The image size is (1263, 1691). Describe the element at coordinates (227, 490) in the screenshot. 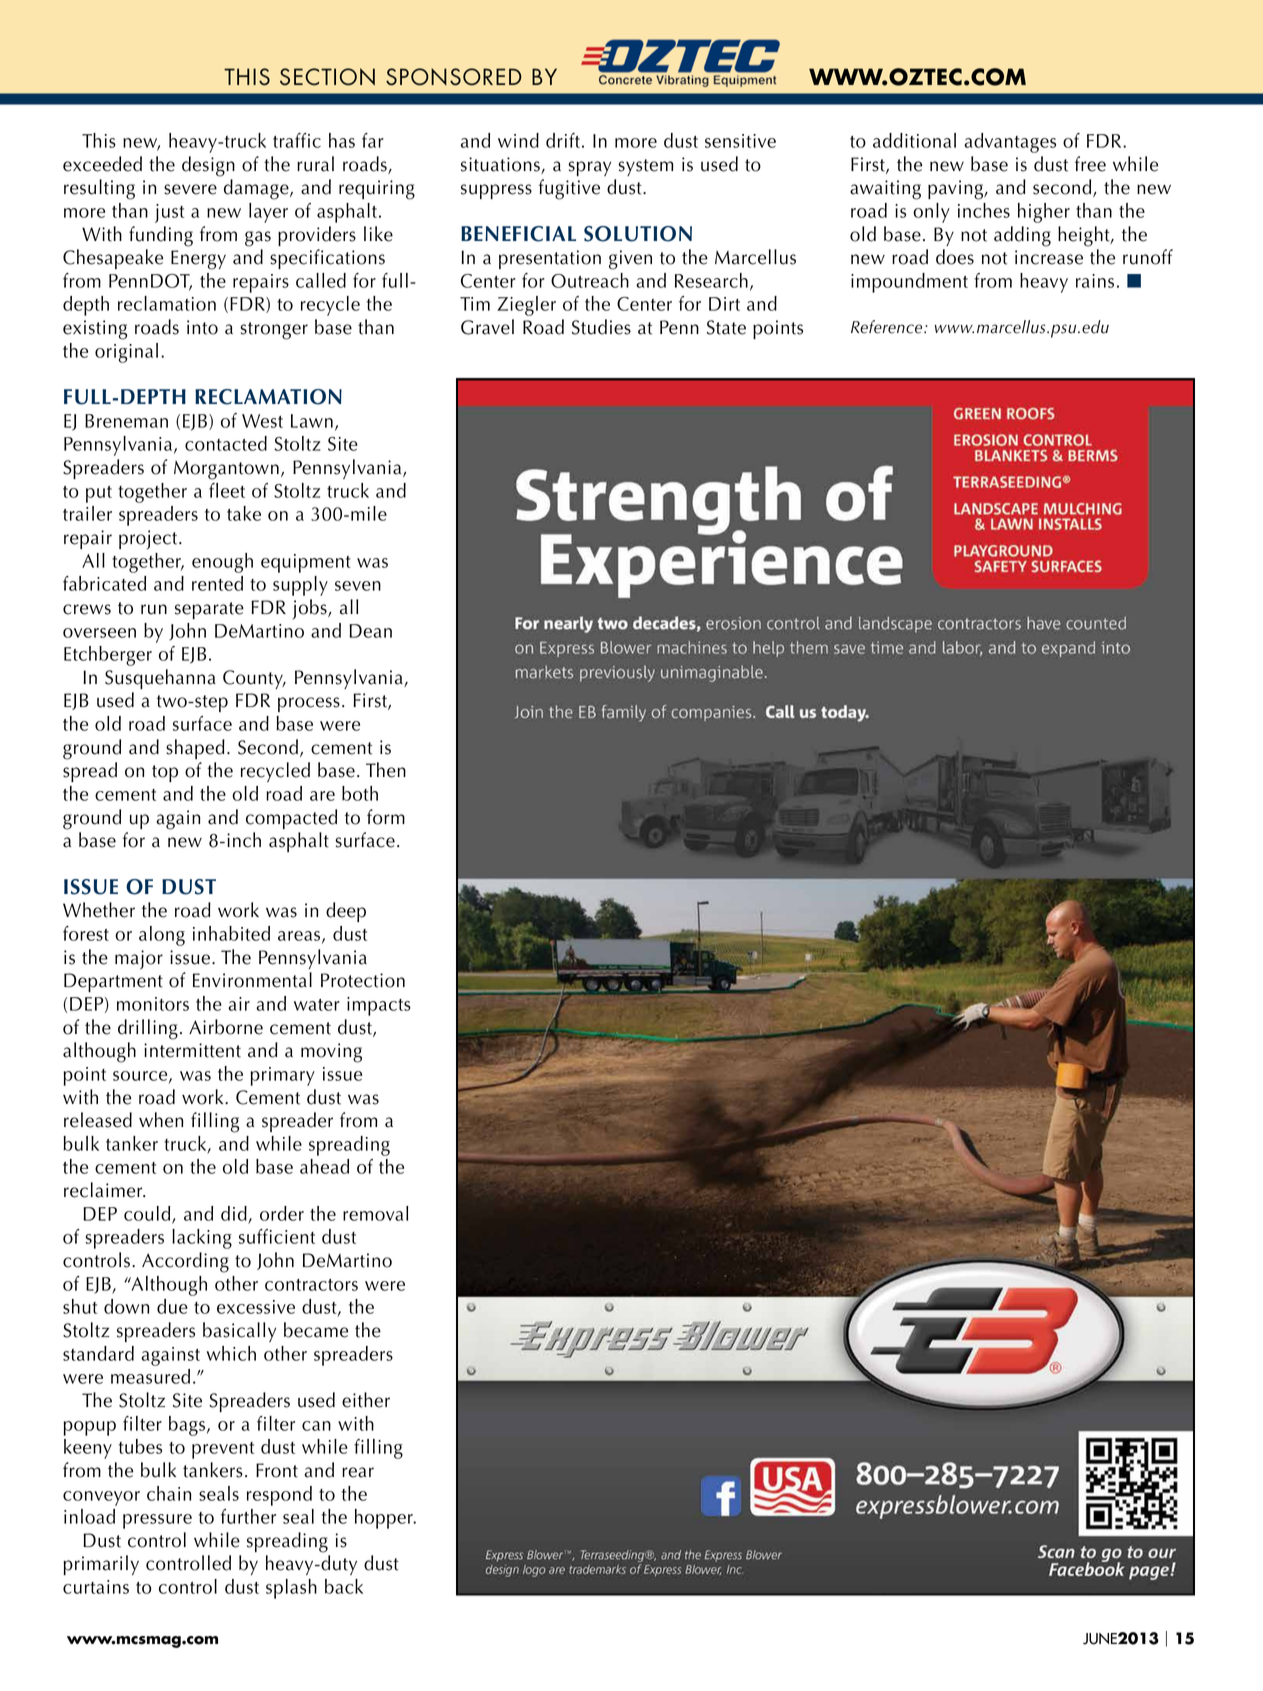

I see `fleet` at that location.
